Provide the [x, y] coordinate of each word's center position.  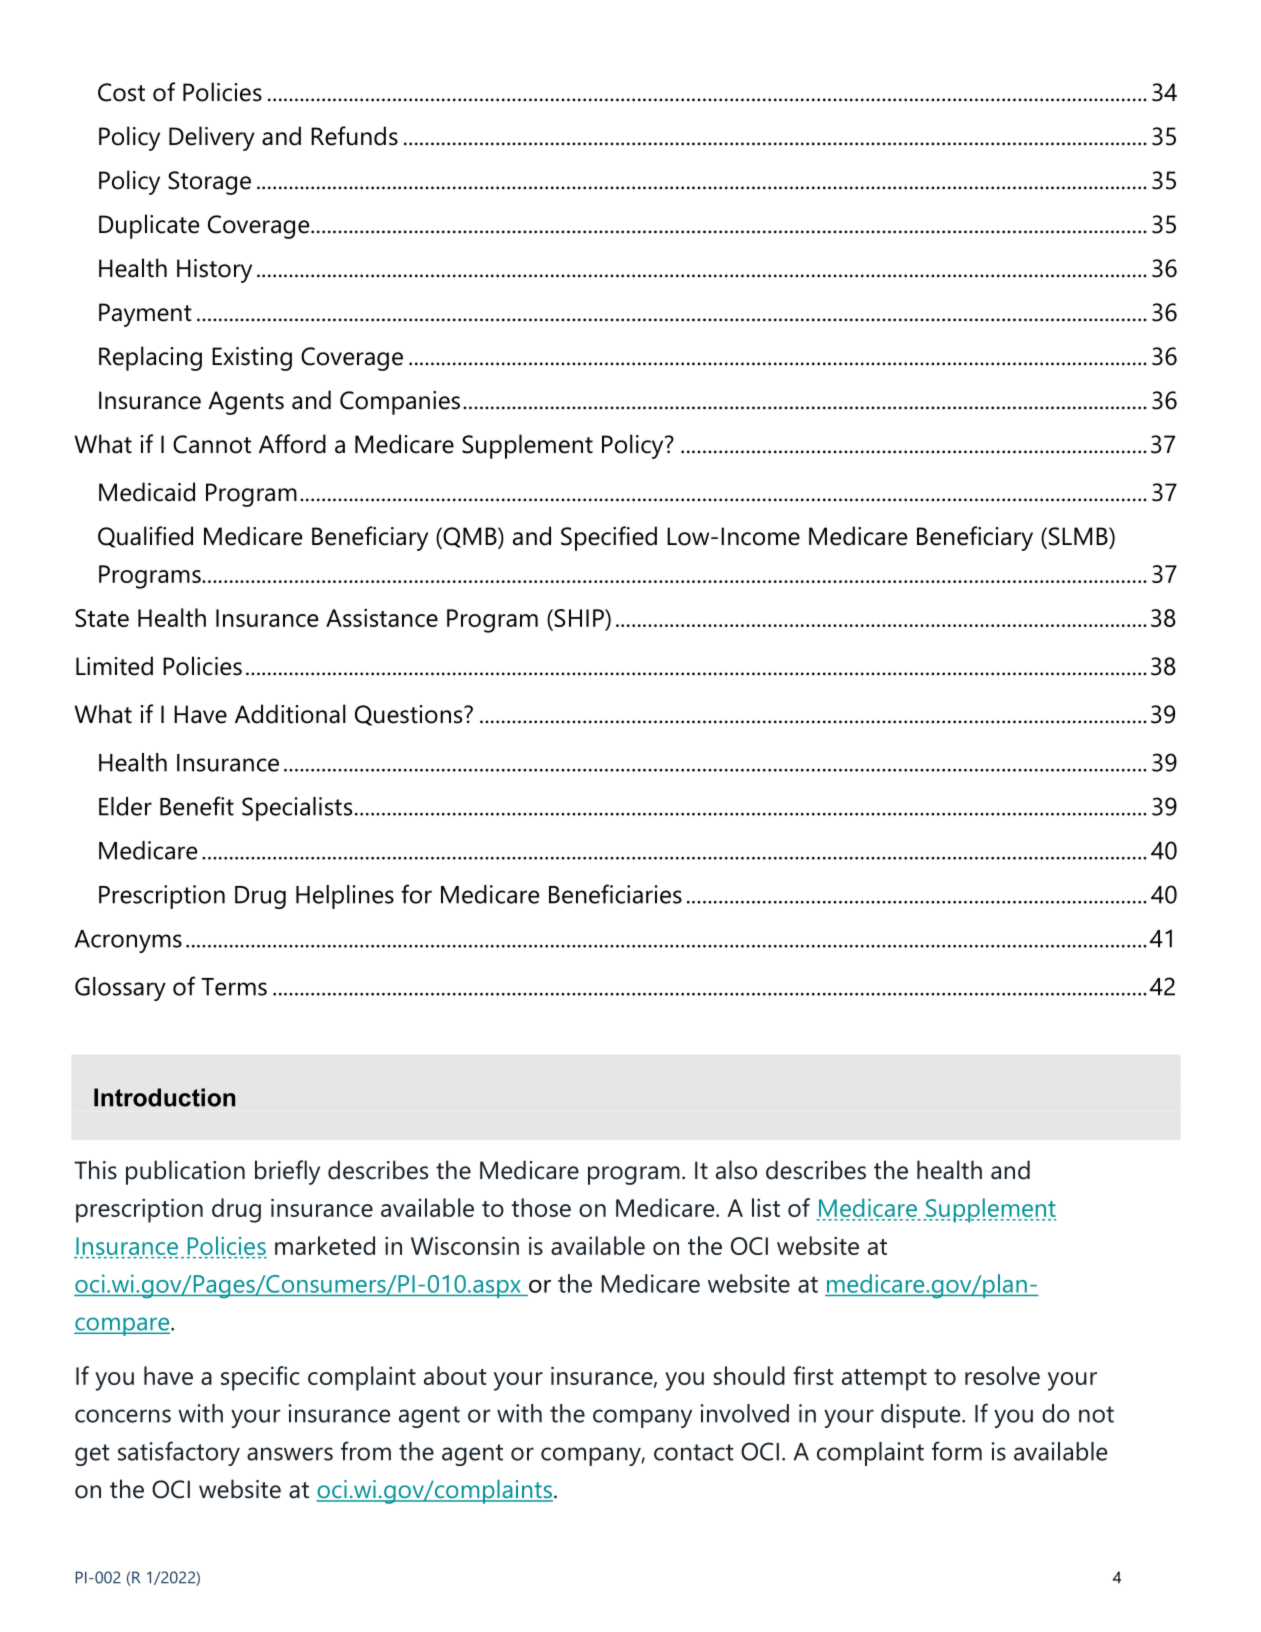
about [455, 1375]
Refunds [354, 136]
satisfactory [179, 1453]
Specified [609, 538]
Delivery [212, 138]
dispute [922, 1416]
